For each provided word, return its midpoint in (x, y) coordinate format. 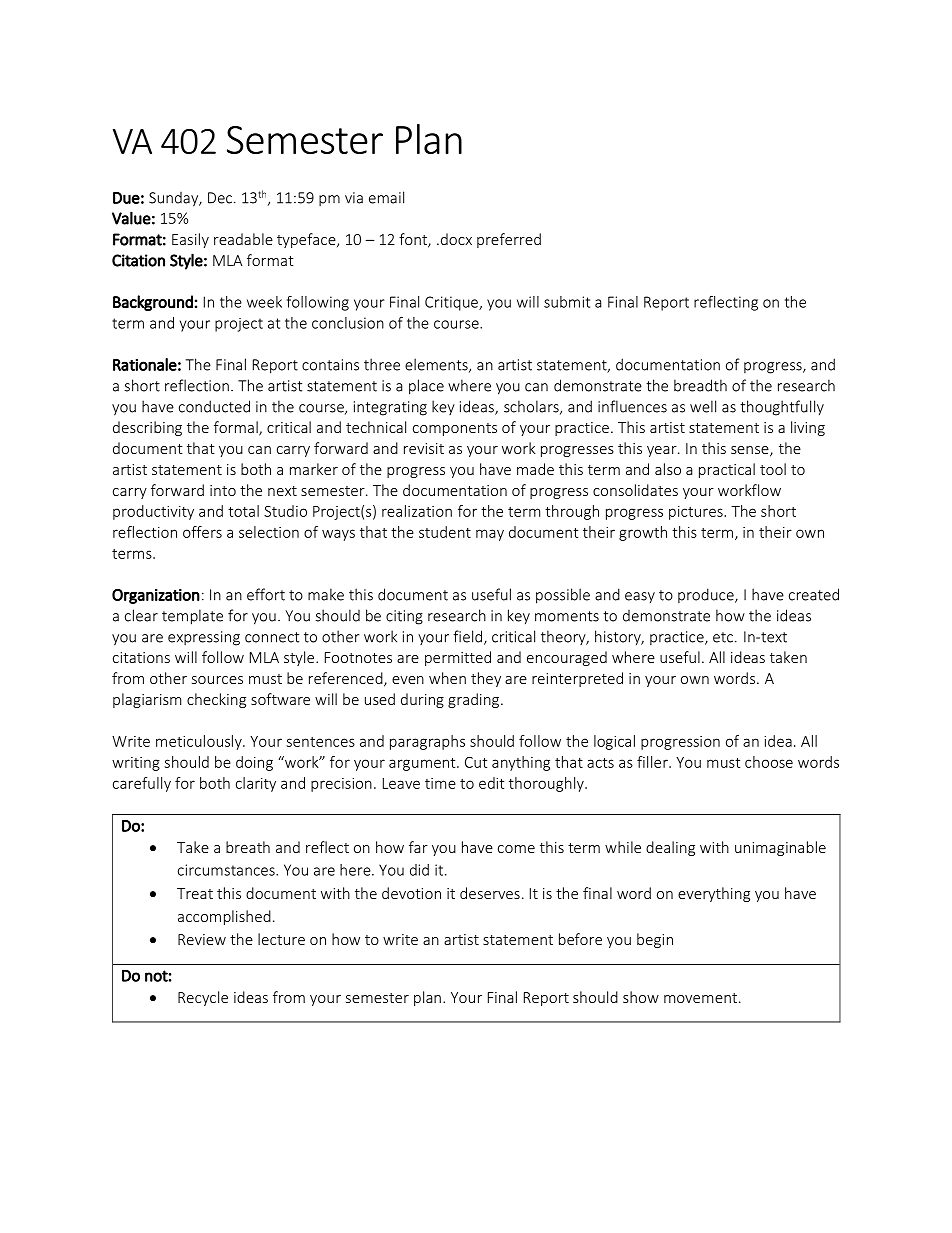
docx (455, 239)
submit (567, 302)
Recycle (203, 998)
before (580, 939)
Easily (190, 240)
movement (702, 998)
